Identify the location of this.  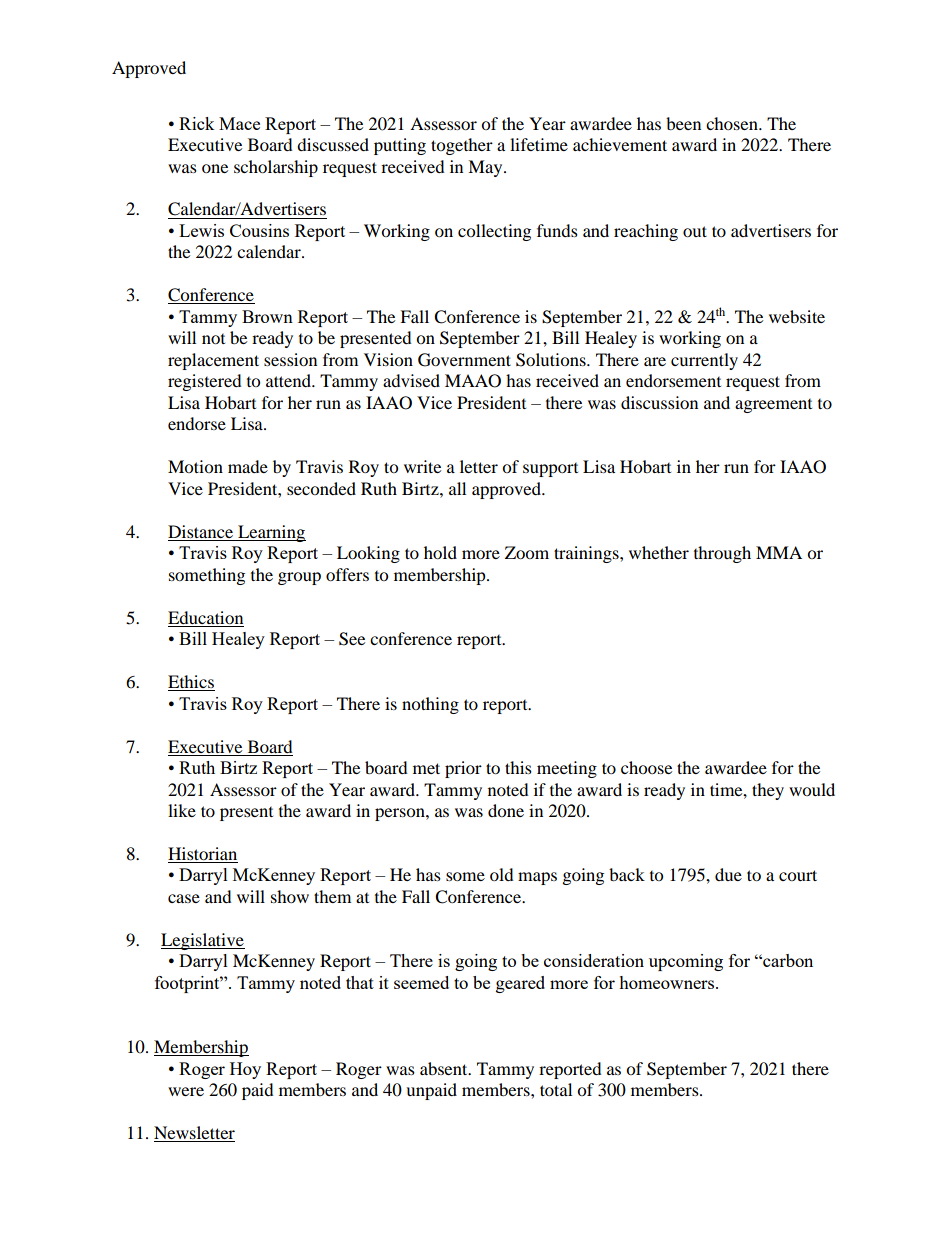
(518, 767).
